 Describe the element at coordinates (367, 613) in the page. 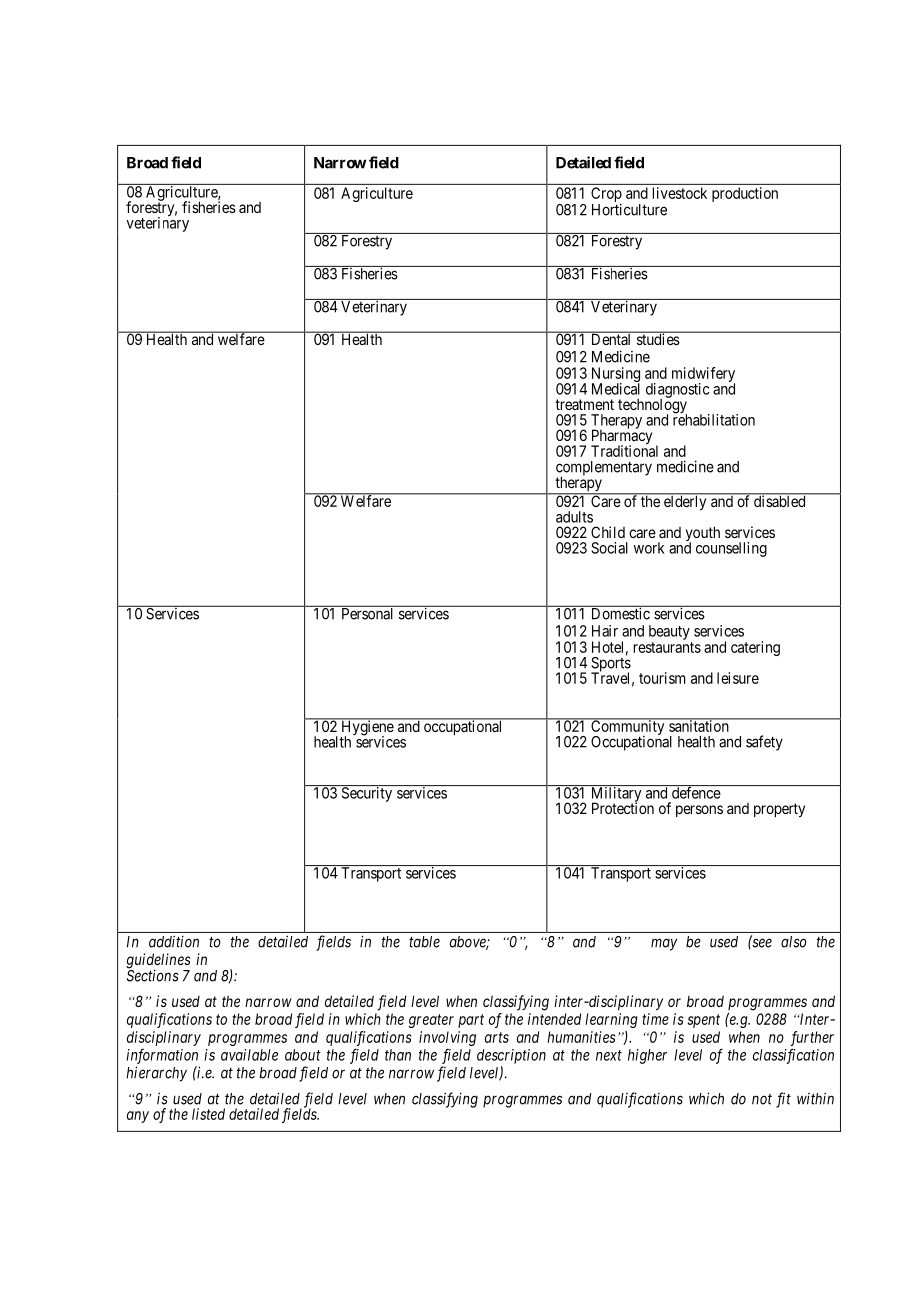

I see `Personal` at that location.
